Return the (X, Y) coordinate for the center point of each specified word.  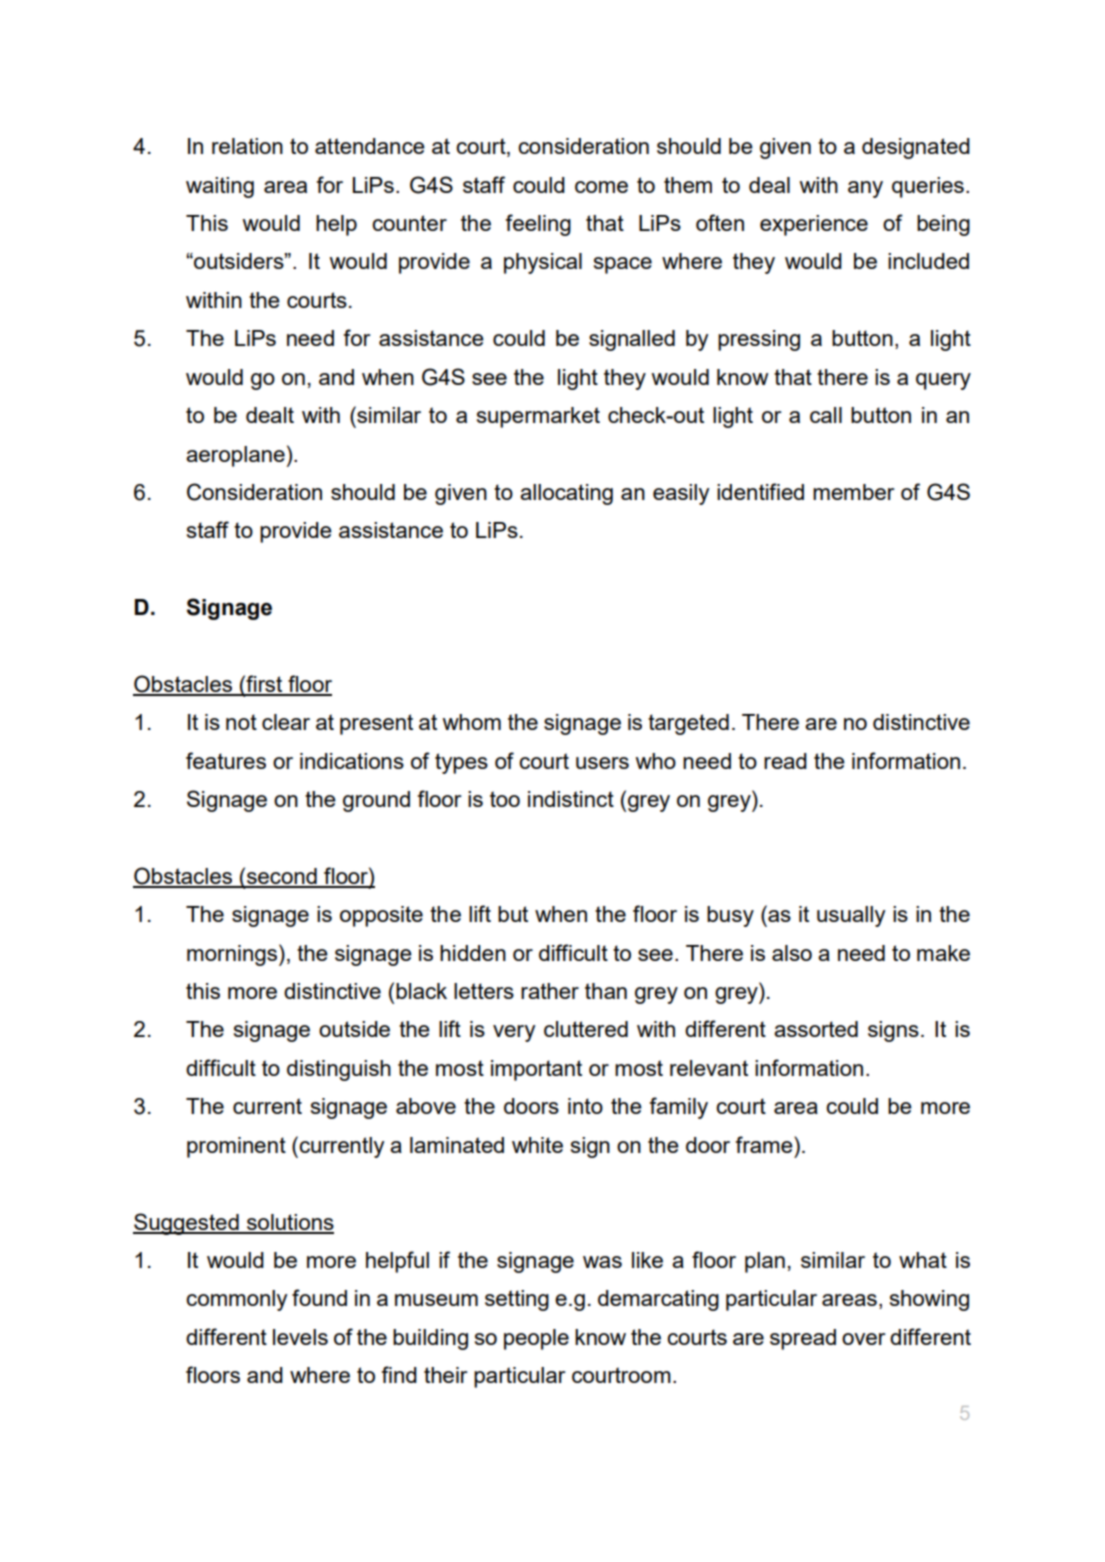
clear (286, 722)
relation (247, 146)
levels (300, 1337)
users (602, 763)
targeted (688, 724)
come (601, 187)
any (865, 189)
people (536, 1339)
